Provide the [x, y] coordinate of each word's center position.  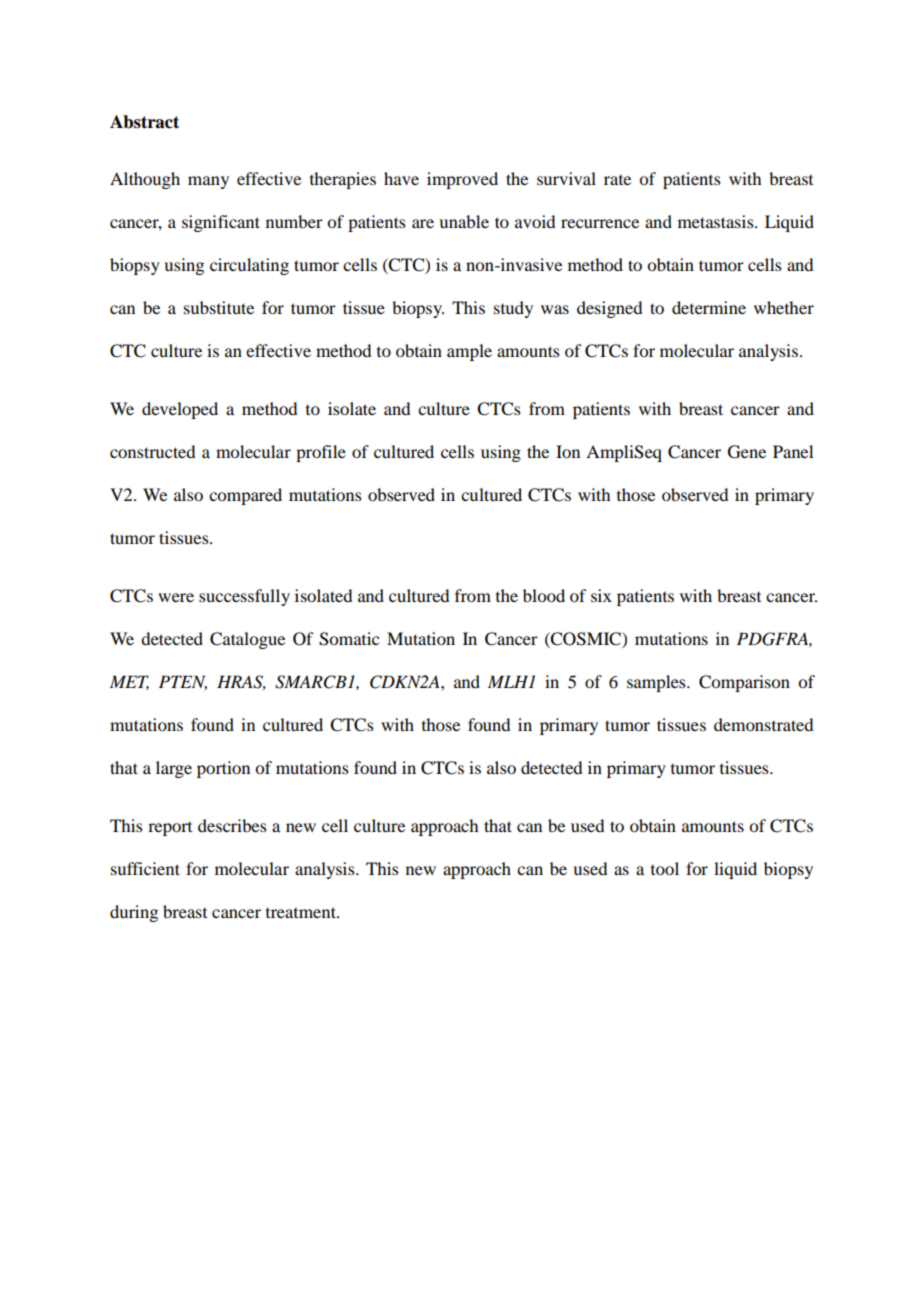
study [513, 309]
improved [462, 180]
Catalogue [247, 640]
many [208, 182]
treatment [302, 912]
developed [180, 410]
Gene [747, 452]
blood [544, 595]
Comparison [744, 683]
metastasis [717, 221]
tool [665, 868]
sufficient [145, 868]
